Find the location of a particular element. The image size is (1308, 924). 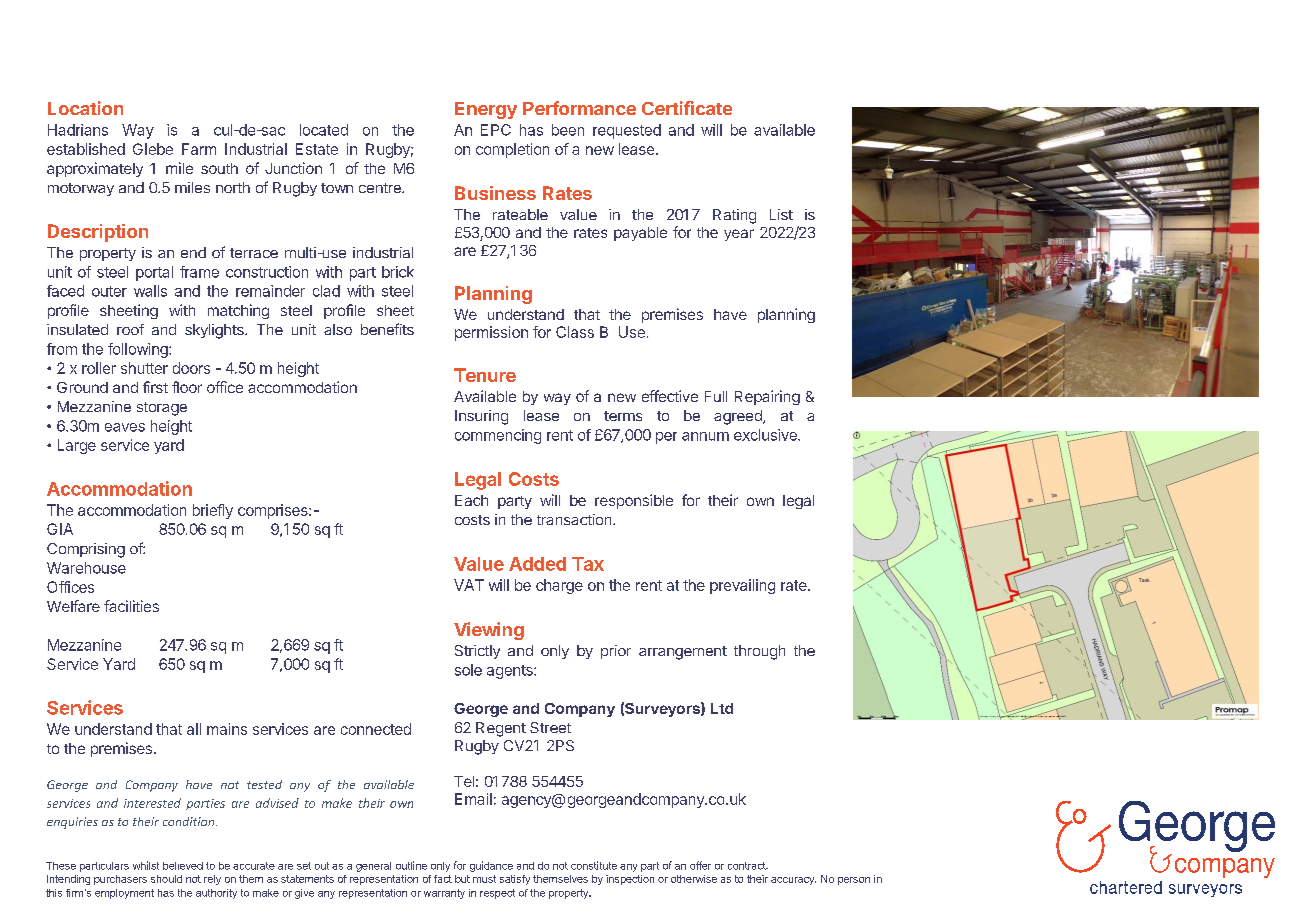

mains is located at coordinates (227, 729).
